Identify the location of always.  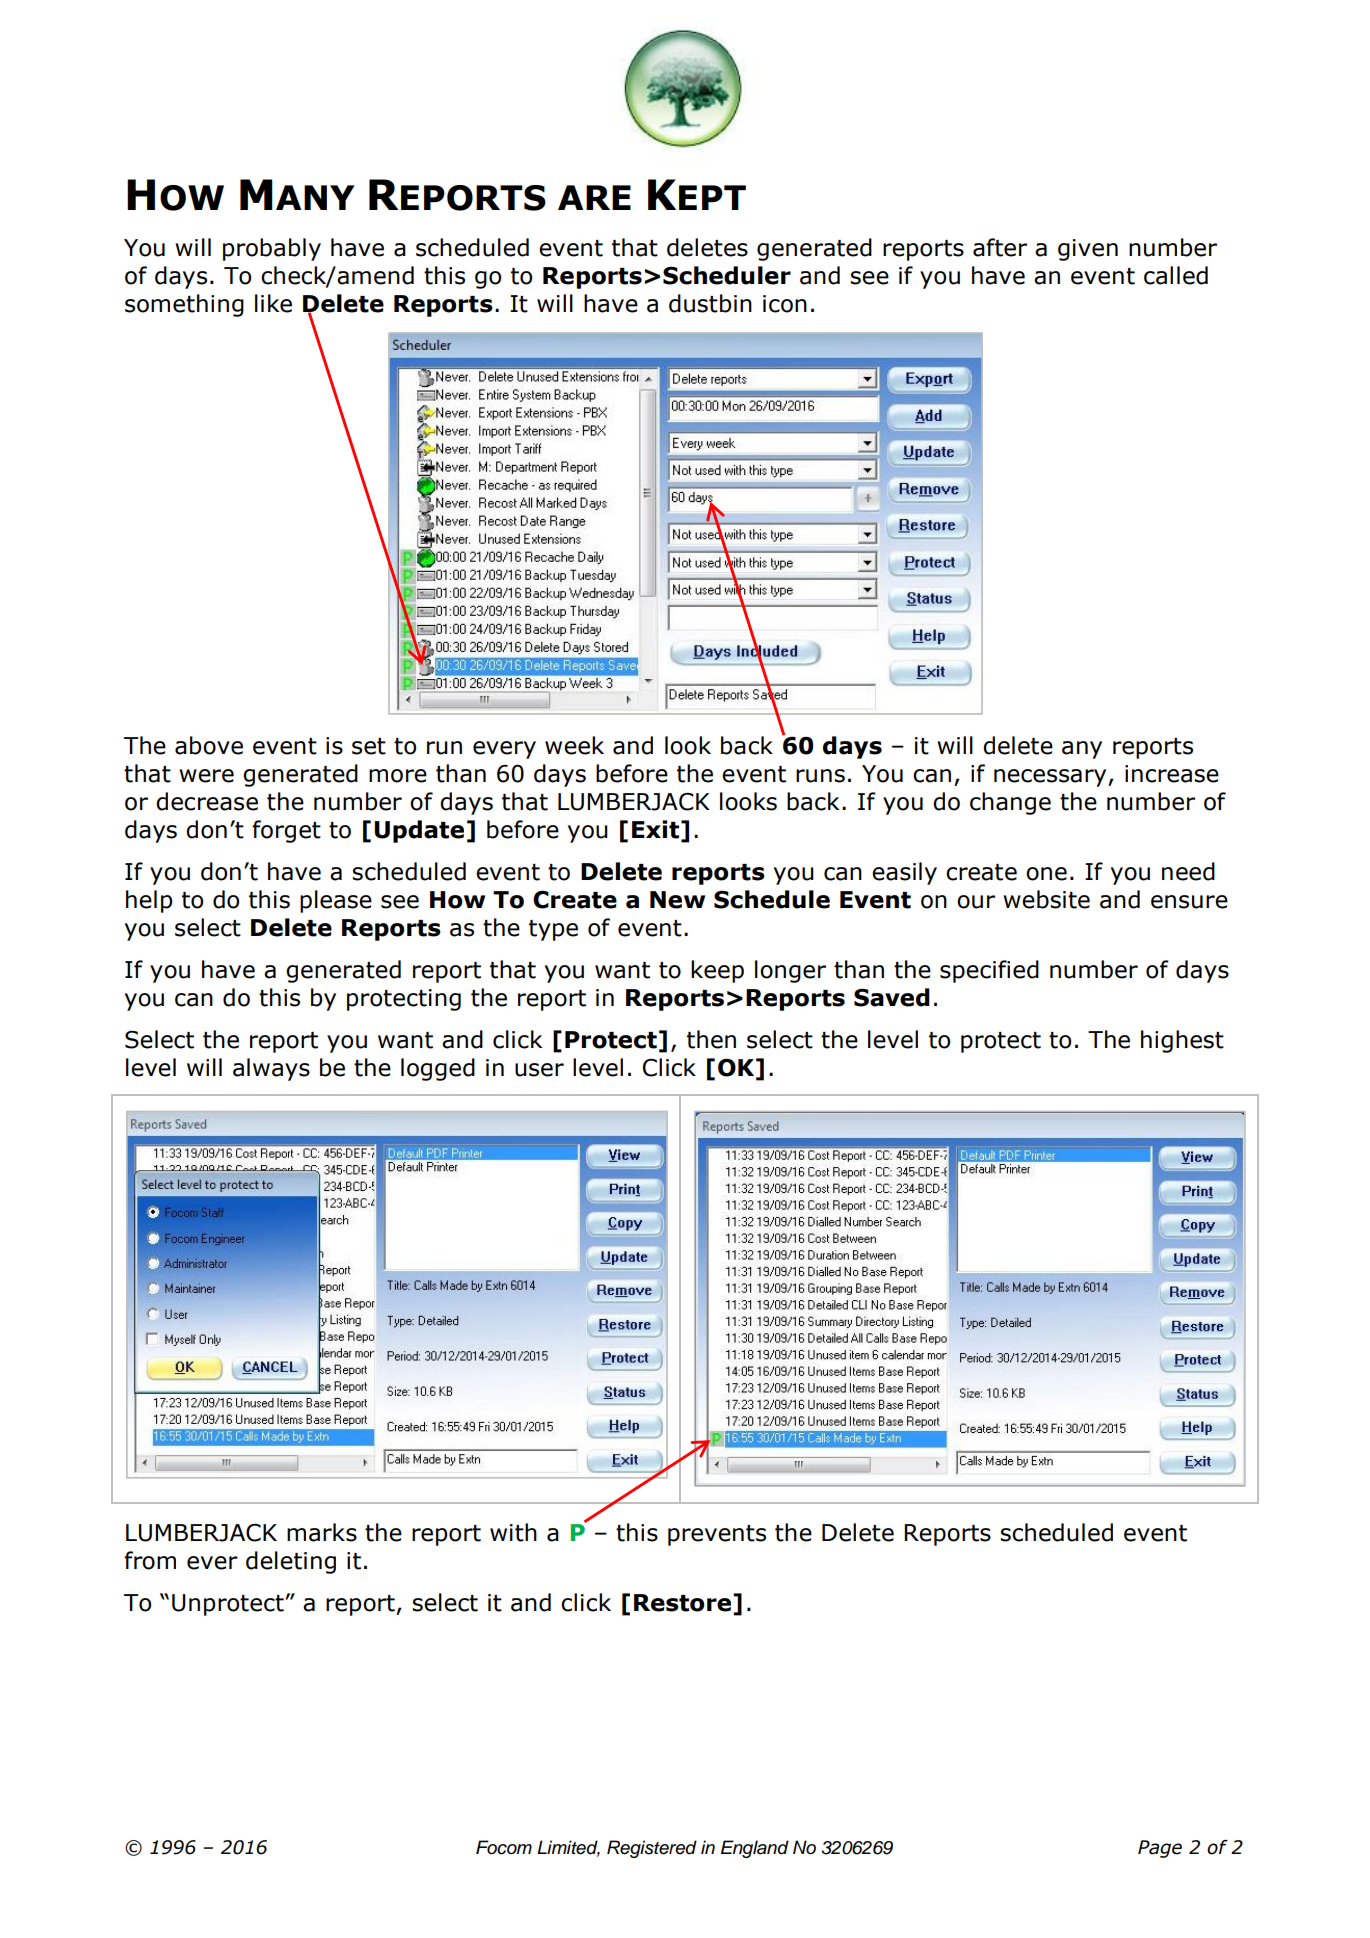
(271, 1069).
